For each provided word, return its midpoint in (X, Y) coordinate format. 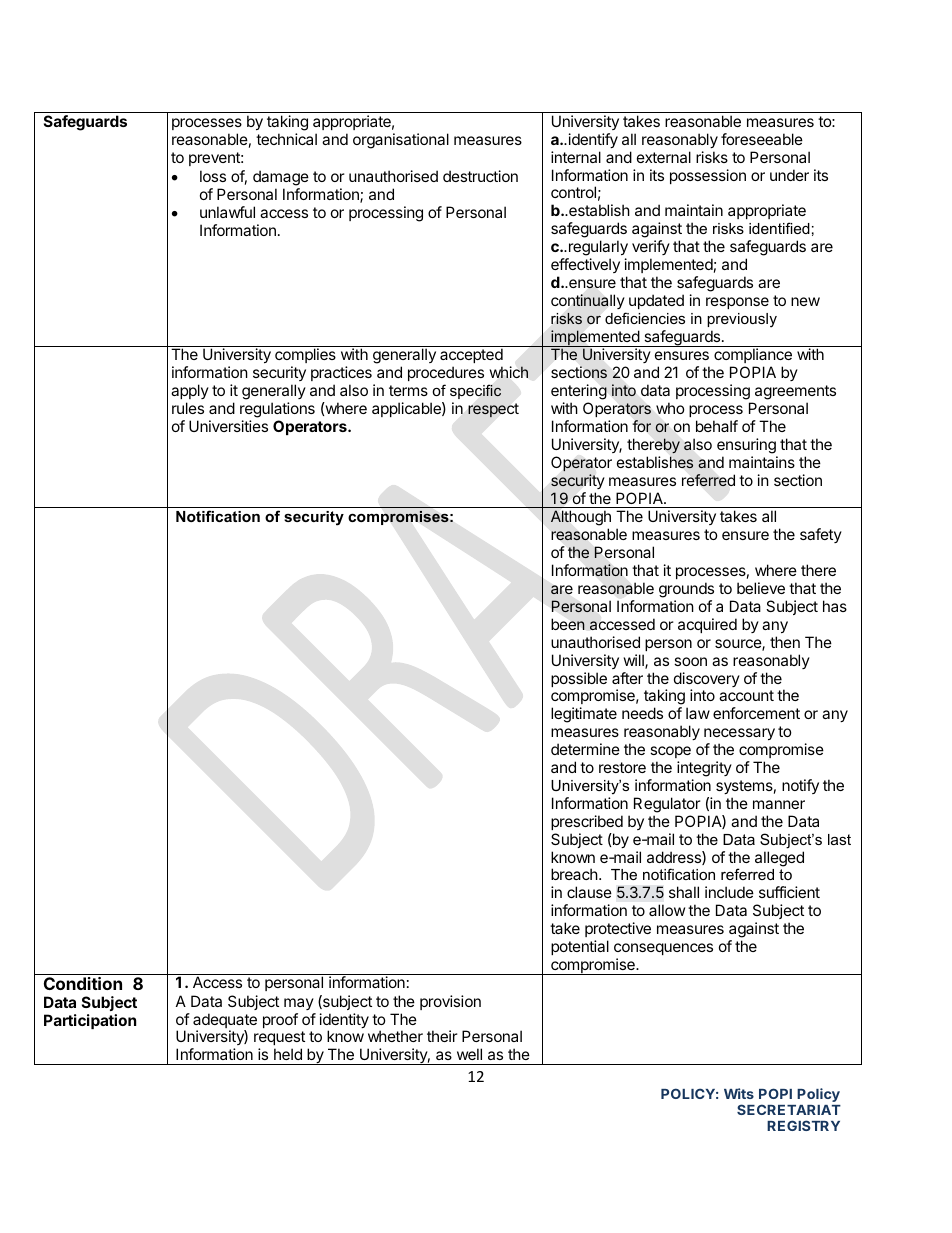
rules (188, 408)
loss (213, 176)
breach (574, 874)
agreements (795, 394)
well (469, 1054)
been (568, 624)
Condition (83, 983)
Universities (228, 426)
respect (493, 410)
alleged (779, 859)
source (739, 645)
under (789, 175)
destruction (480, 176)
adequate (225, 1022)
